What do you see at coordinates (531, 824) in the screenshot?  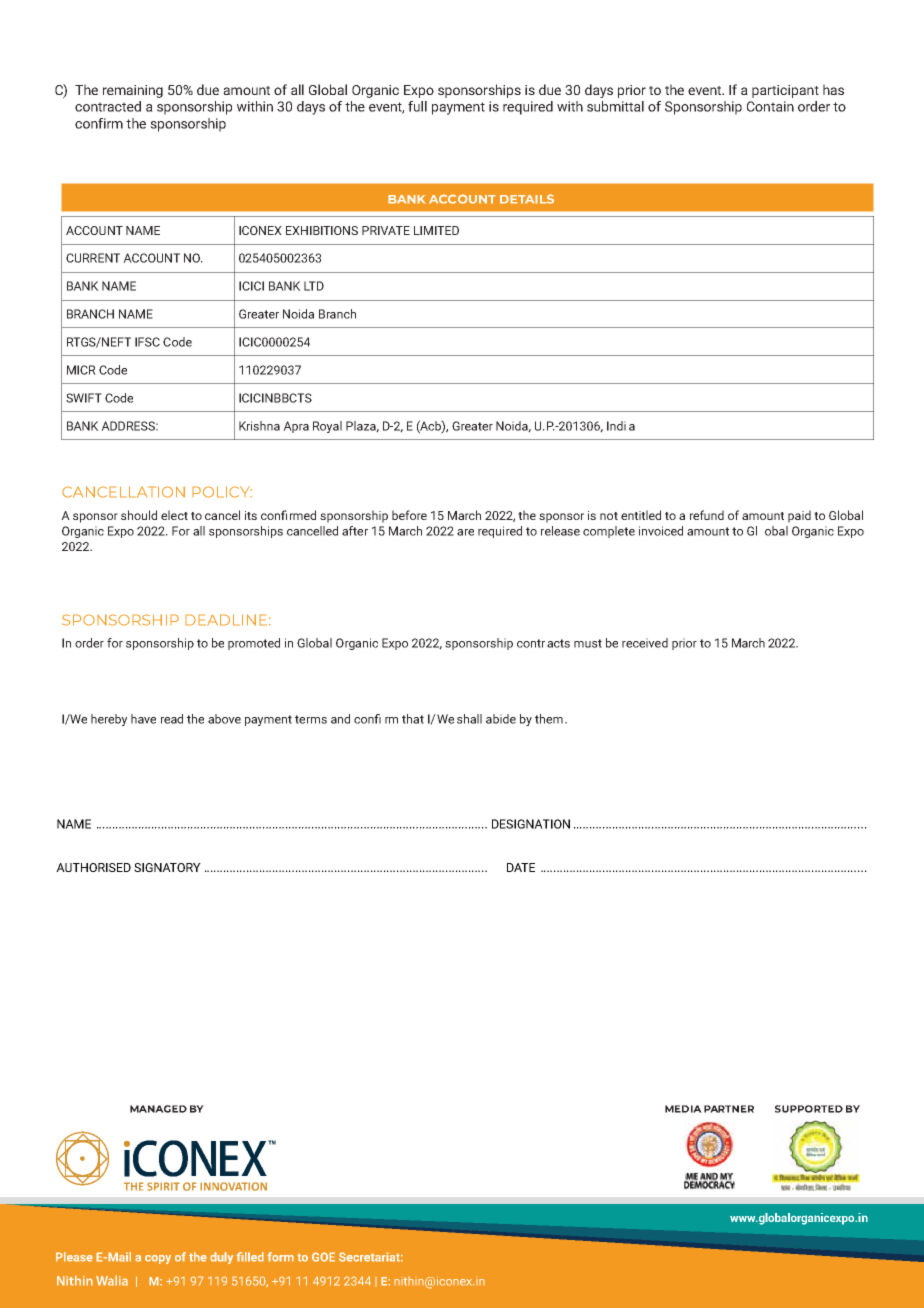 I see `DESIGNATION` at bounding box center [531, 824].
